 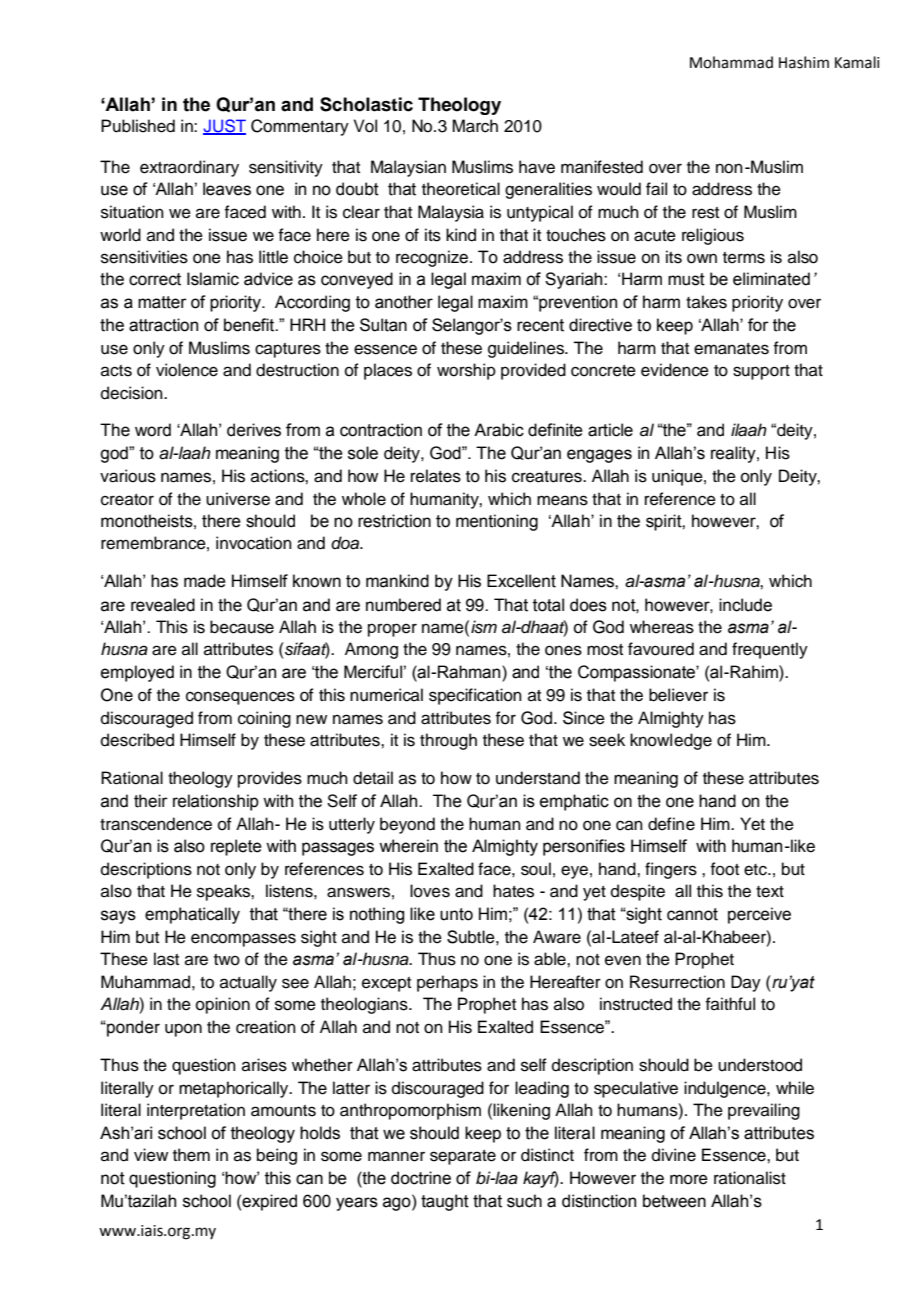 I want to click on JUST, so click(x=224, y=126).
